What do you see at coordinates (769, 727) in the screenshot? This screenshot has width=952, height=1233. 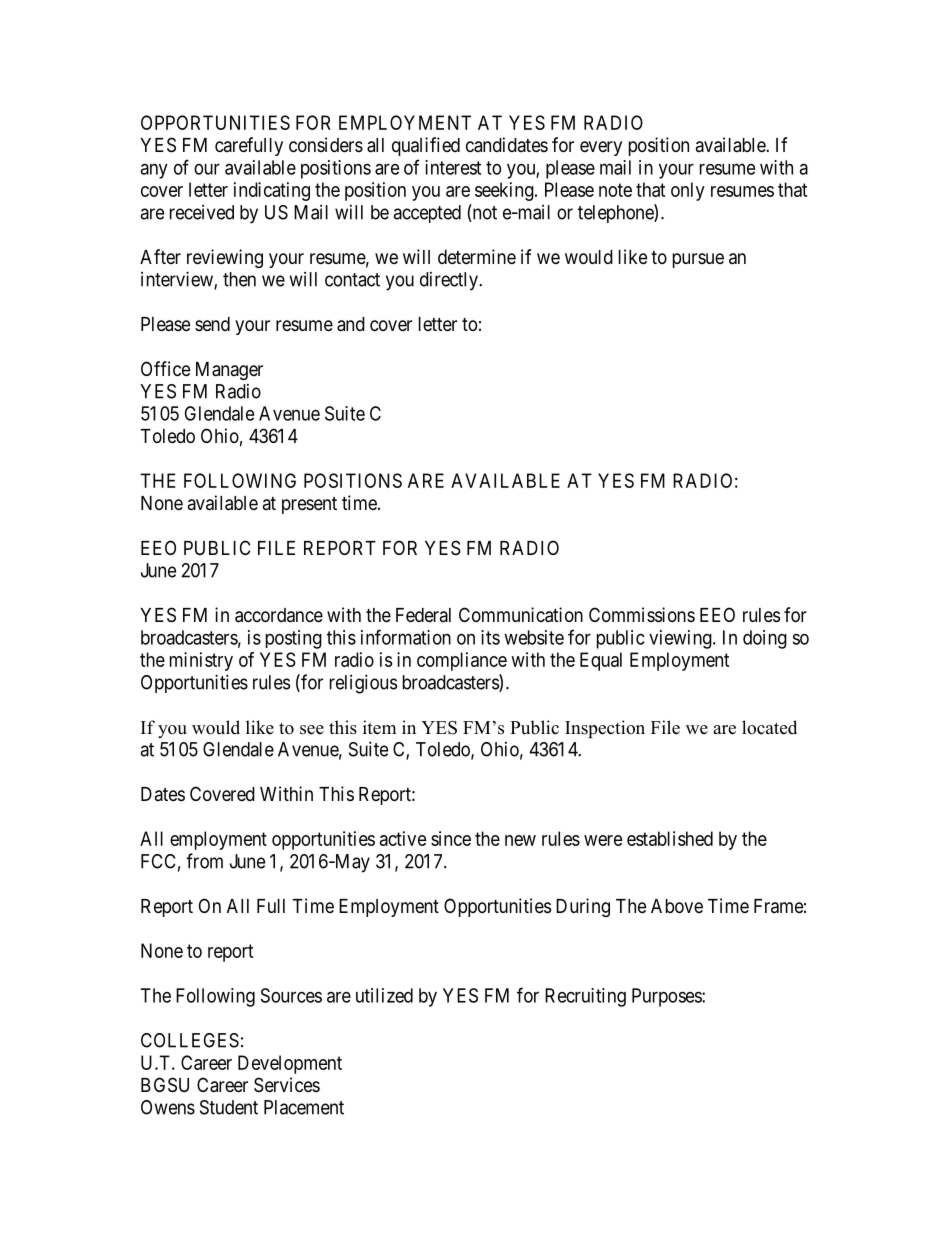 I see `located` at bounding box center [769, 727].
